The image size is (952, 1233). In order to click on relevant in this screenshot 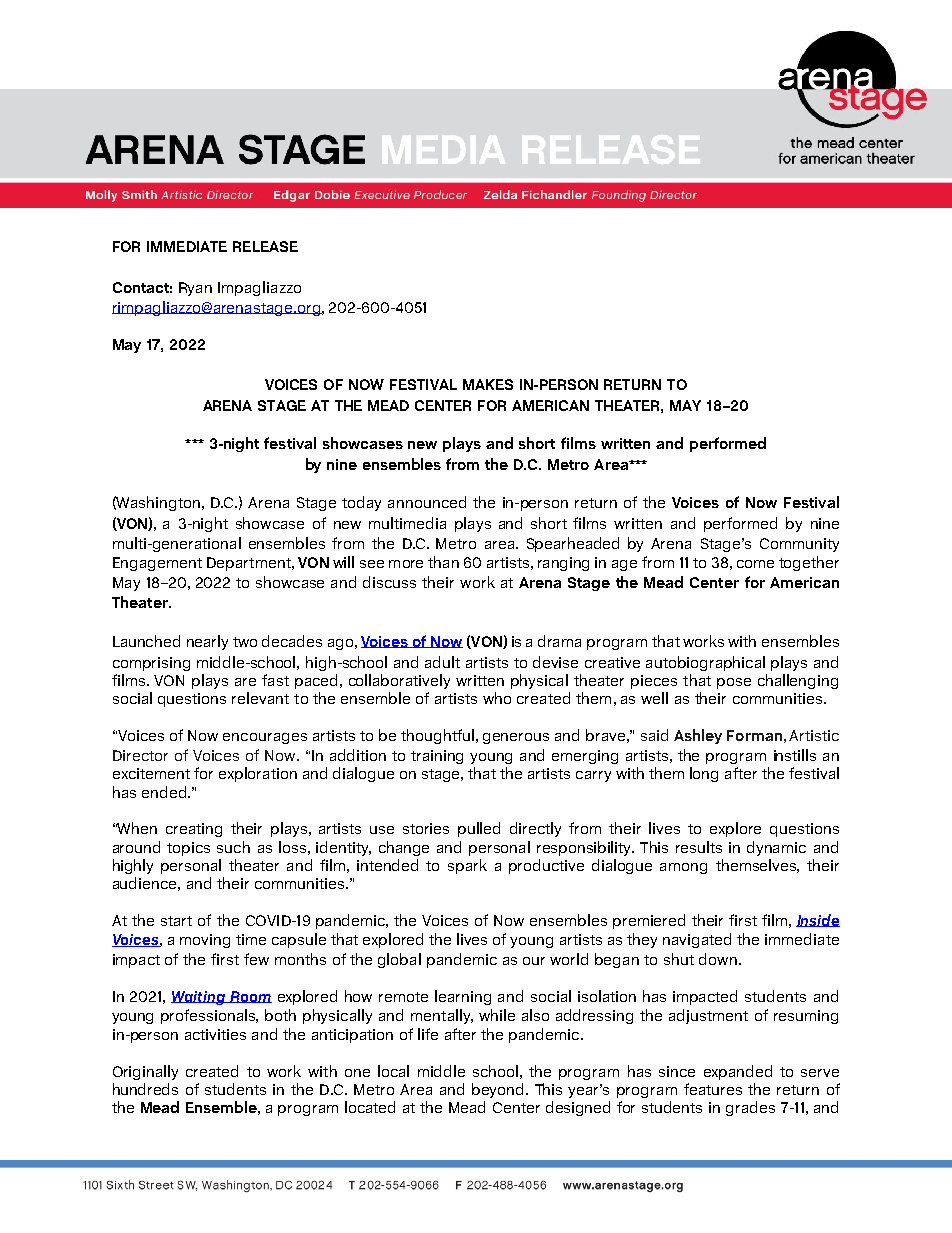, I will do `click(260, 698)`.
